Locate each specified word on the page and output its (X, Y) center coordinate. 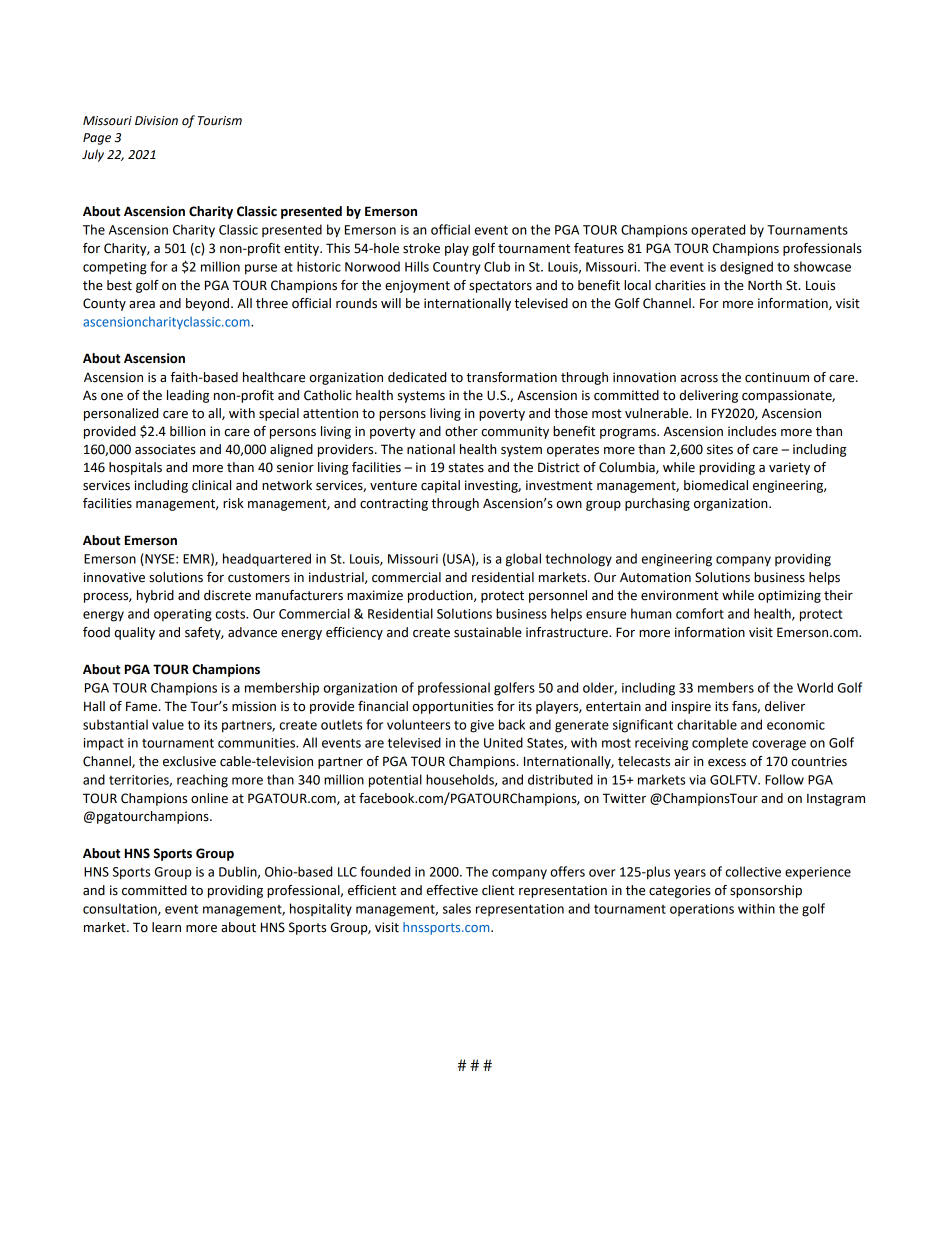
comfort (700, 613)
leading (188, 396)
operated (718, 231)
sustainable (488, 632)
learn (166, 927)
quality (135, 633)
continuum (777, 377)
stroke (421, 248)
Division (156, 121)
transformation (511, 377)
